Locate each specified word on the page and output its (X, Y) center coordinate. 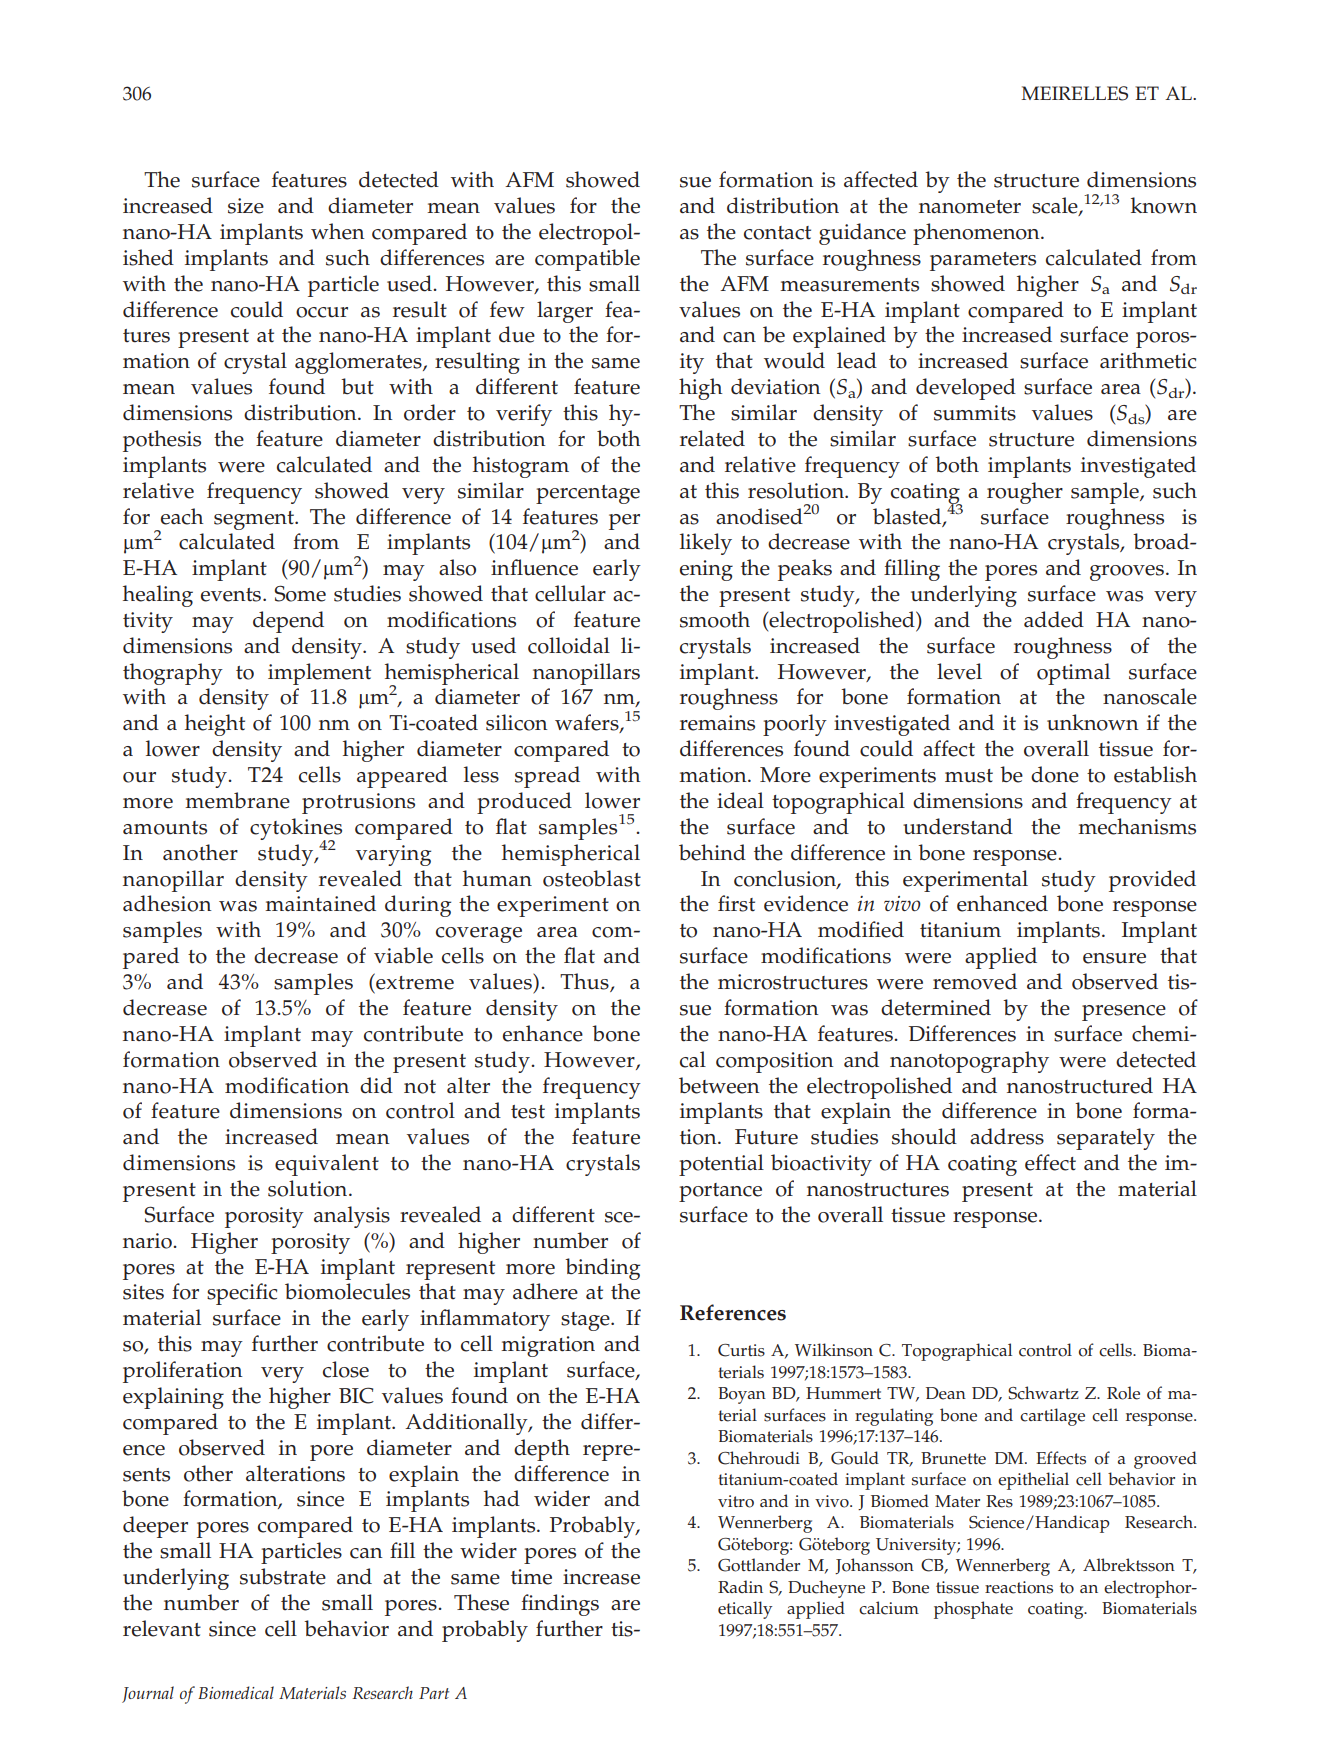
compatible (587, 260)
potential (721, 1165)
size (246, 206)
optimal (1073, 674)
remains (717, 723)
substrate (283, 1576)
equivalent (327, 1165)
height (215, 725)
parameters (983, 261)
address (1007, 1136)
